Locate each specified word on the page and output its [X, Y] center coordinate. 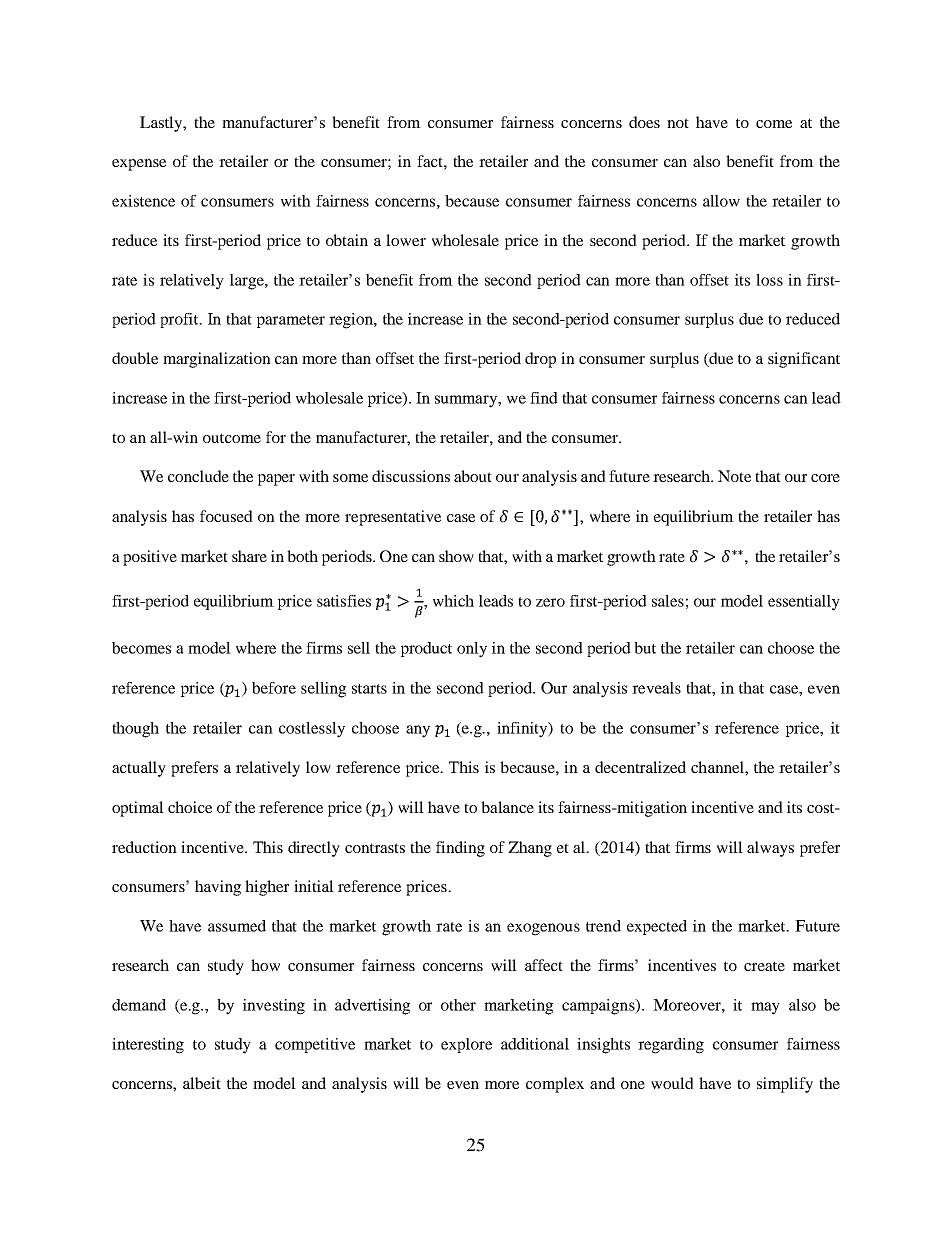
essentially [804, 603]
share [249, 556]
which [453, 601]
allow [721, 201]
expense [139, 165]
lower [406, 240]
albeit [202, 1083]
